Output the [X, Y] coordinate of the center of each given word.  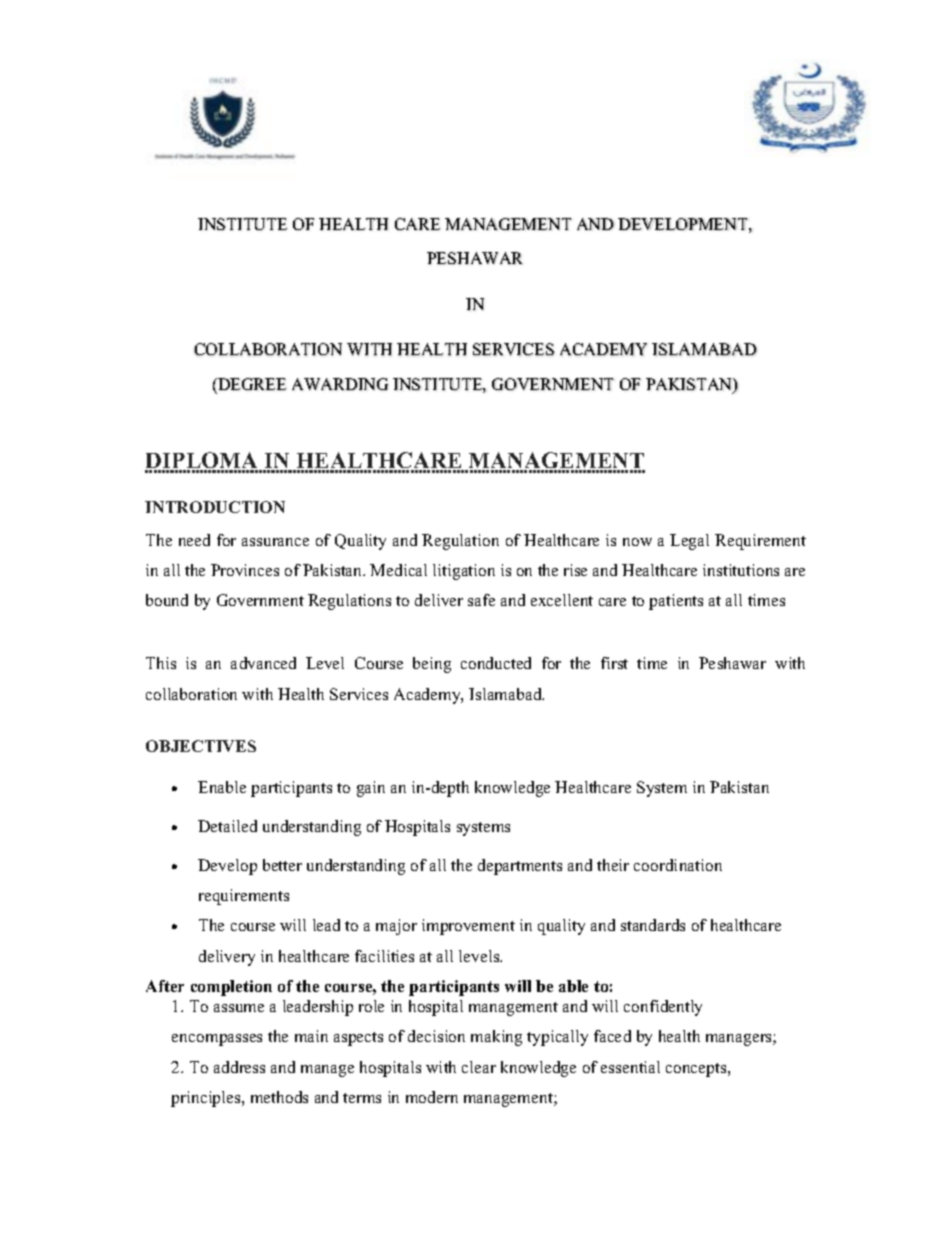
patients [676, 602]
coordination [678, 865]
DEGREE [251, 384]
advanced [263, 663]
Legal [689, 542]
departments [520, 867]
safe [481, 600]
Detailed [227, 826]
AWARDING [340, 384]
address [239, 1067]
